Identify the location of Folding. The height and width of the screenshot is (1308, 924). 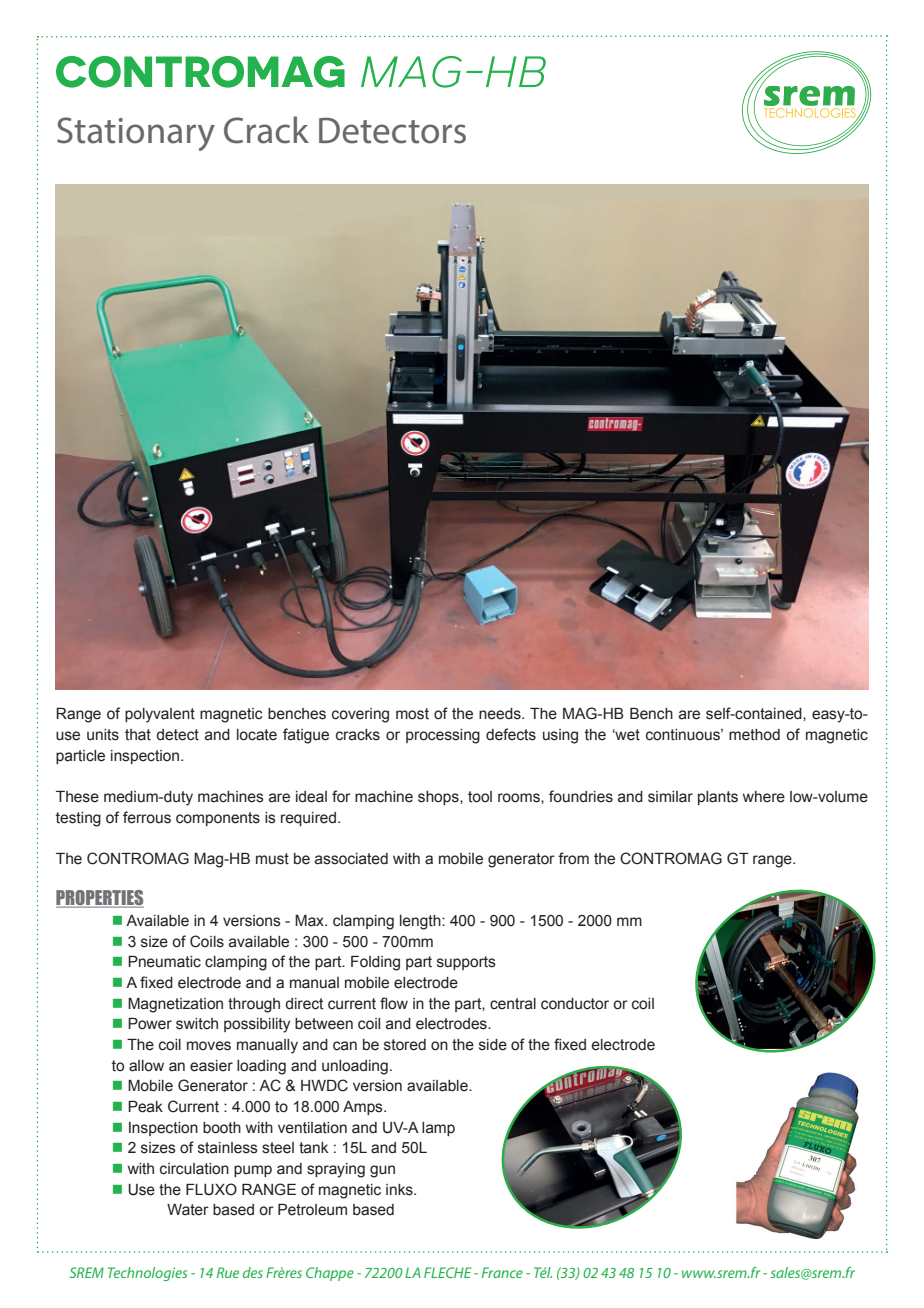
(375, 963).
